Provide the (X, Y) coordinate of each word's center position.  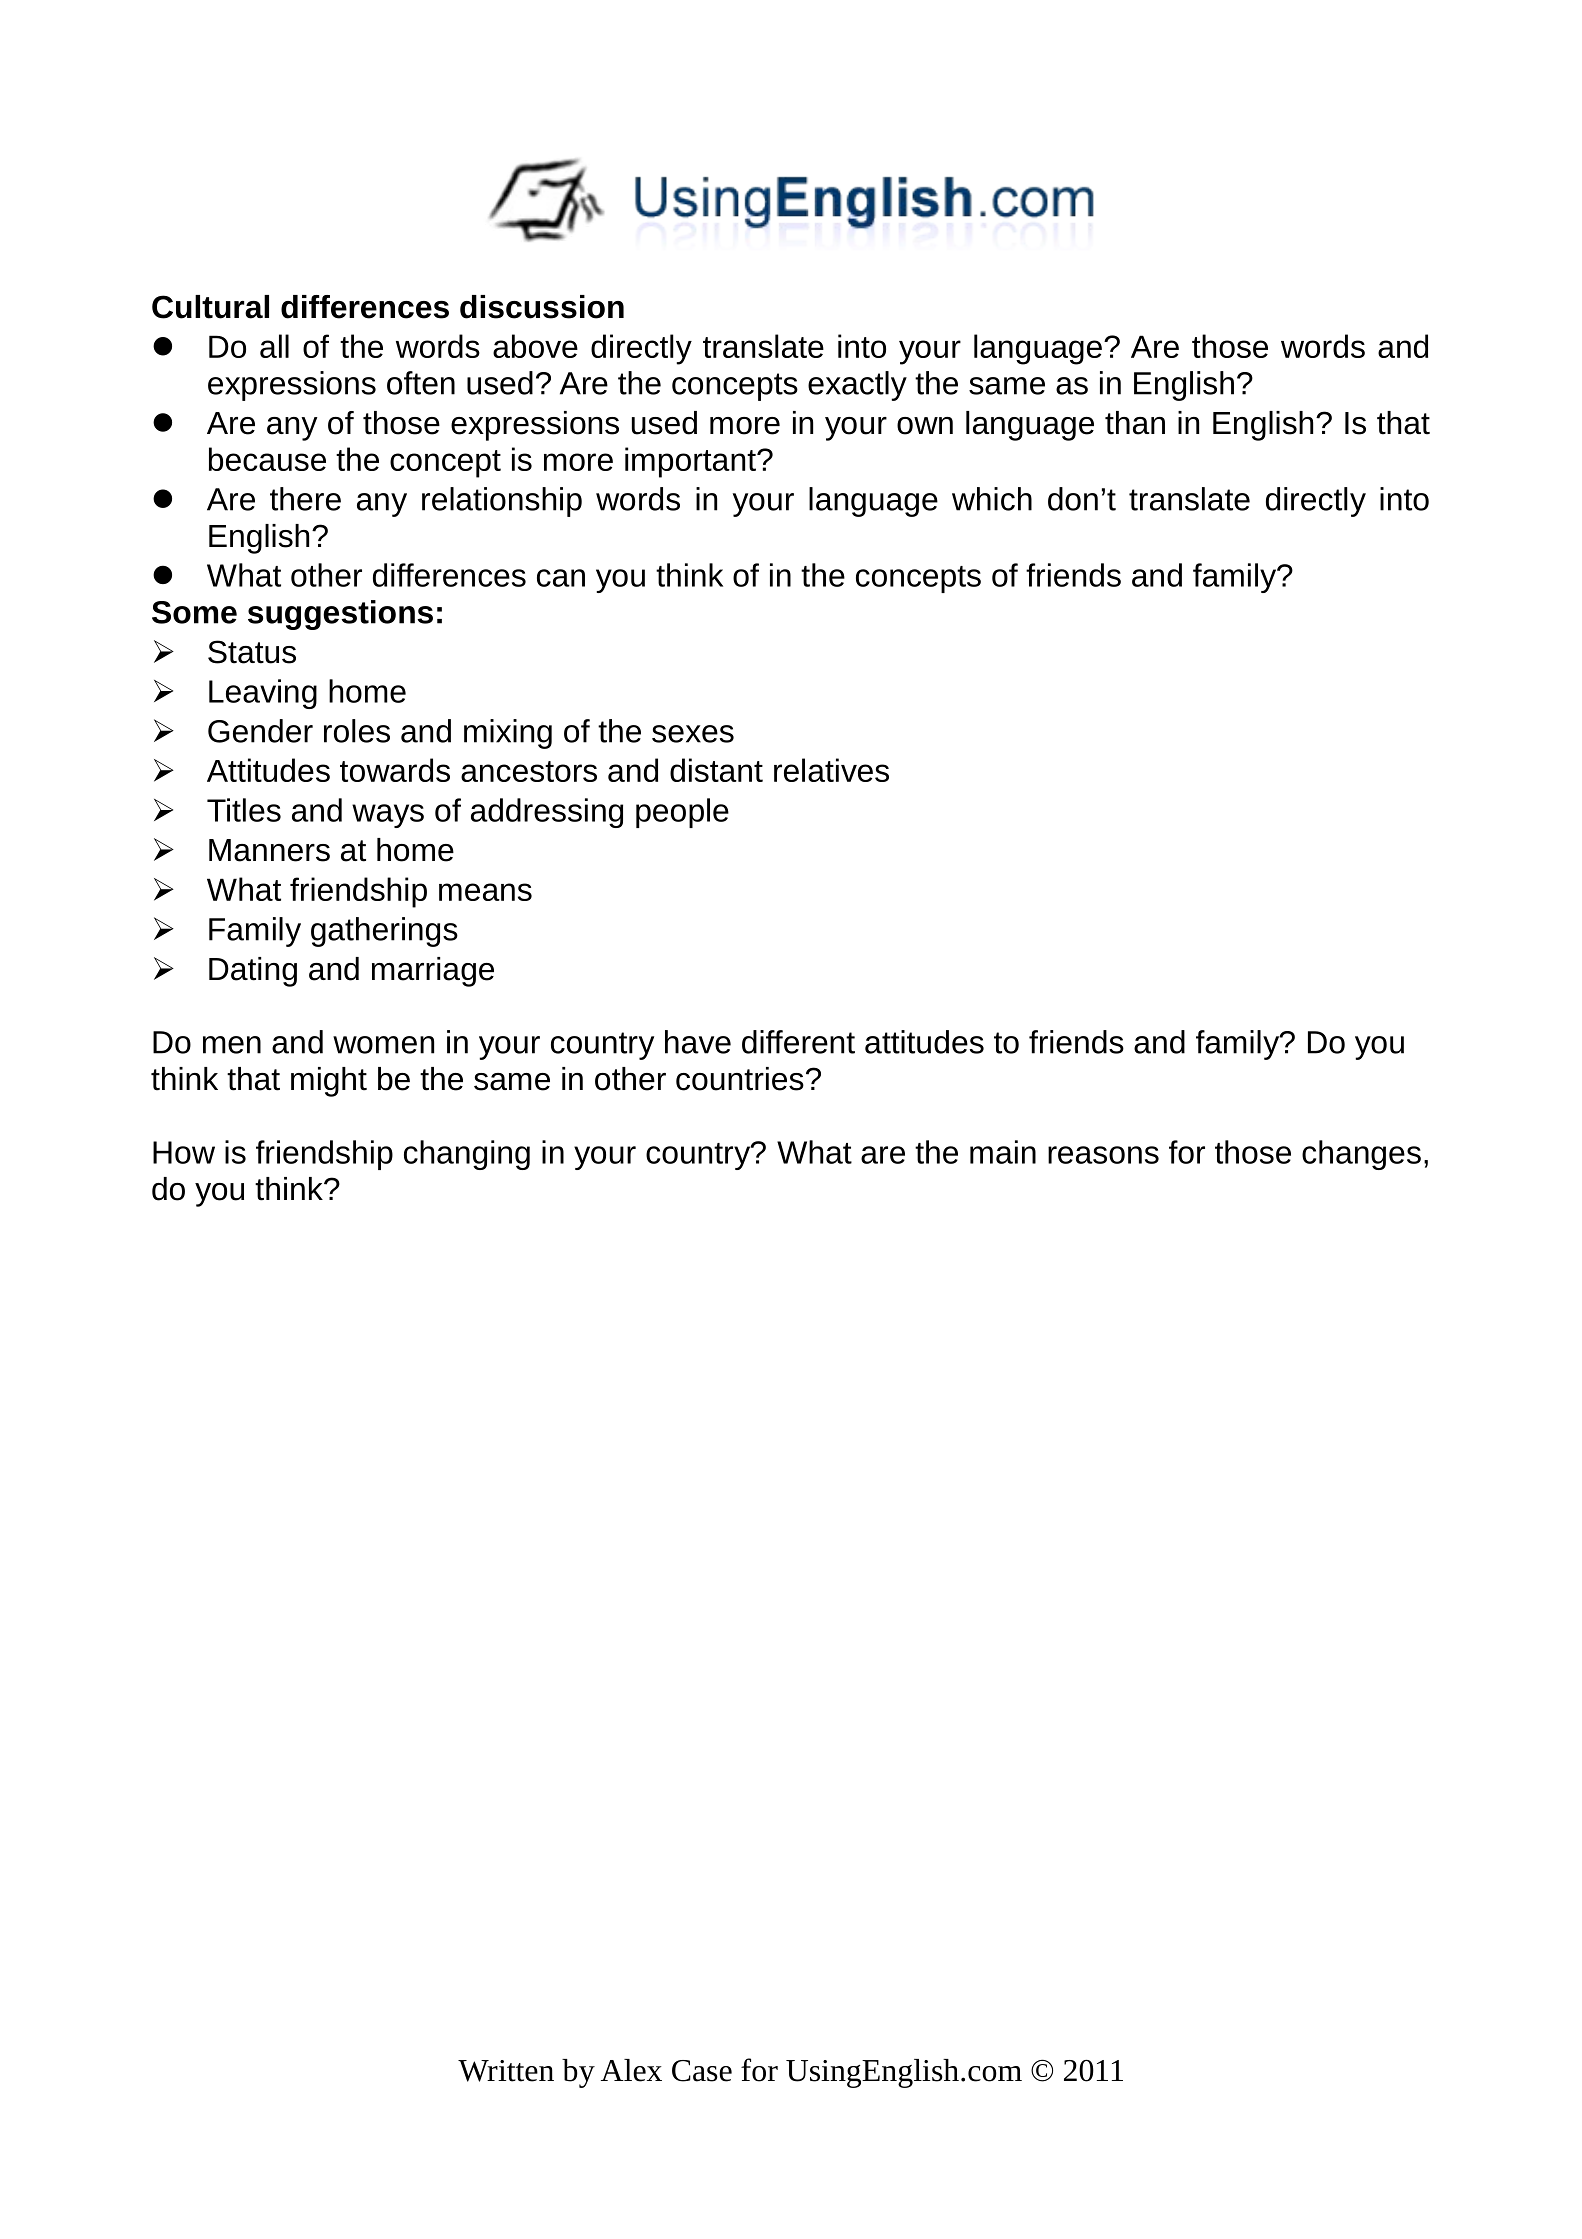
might (329, 1082)
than (1135, 423)
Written (506, 2071)
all (274, 346)
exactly (857, 386)
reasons (1103, 1155)
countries (740, 1079)
